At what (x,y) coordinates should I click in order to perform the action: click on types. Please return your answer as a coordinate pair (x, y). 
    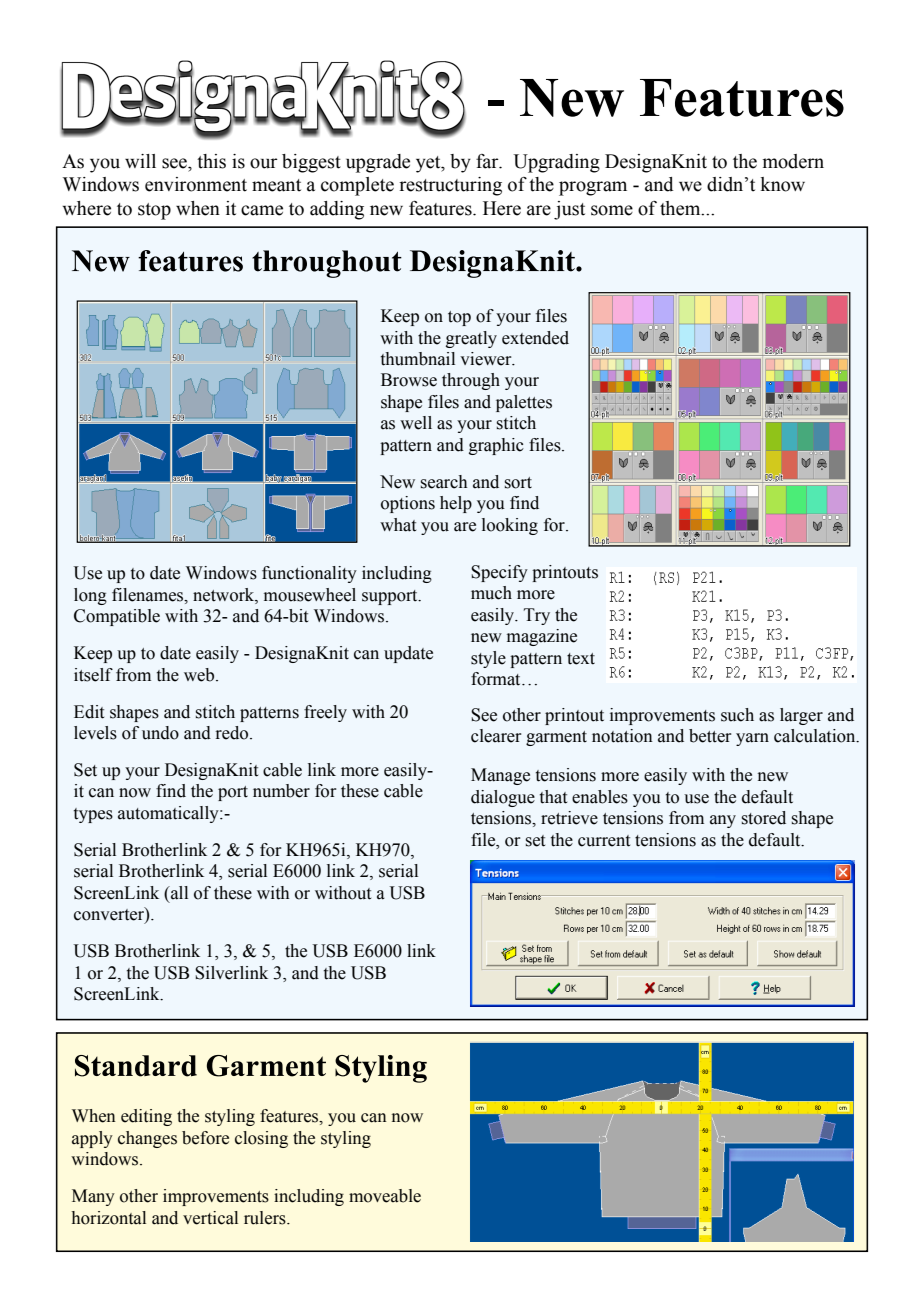
    Looking at the image, I should click on (93, 815).
